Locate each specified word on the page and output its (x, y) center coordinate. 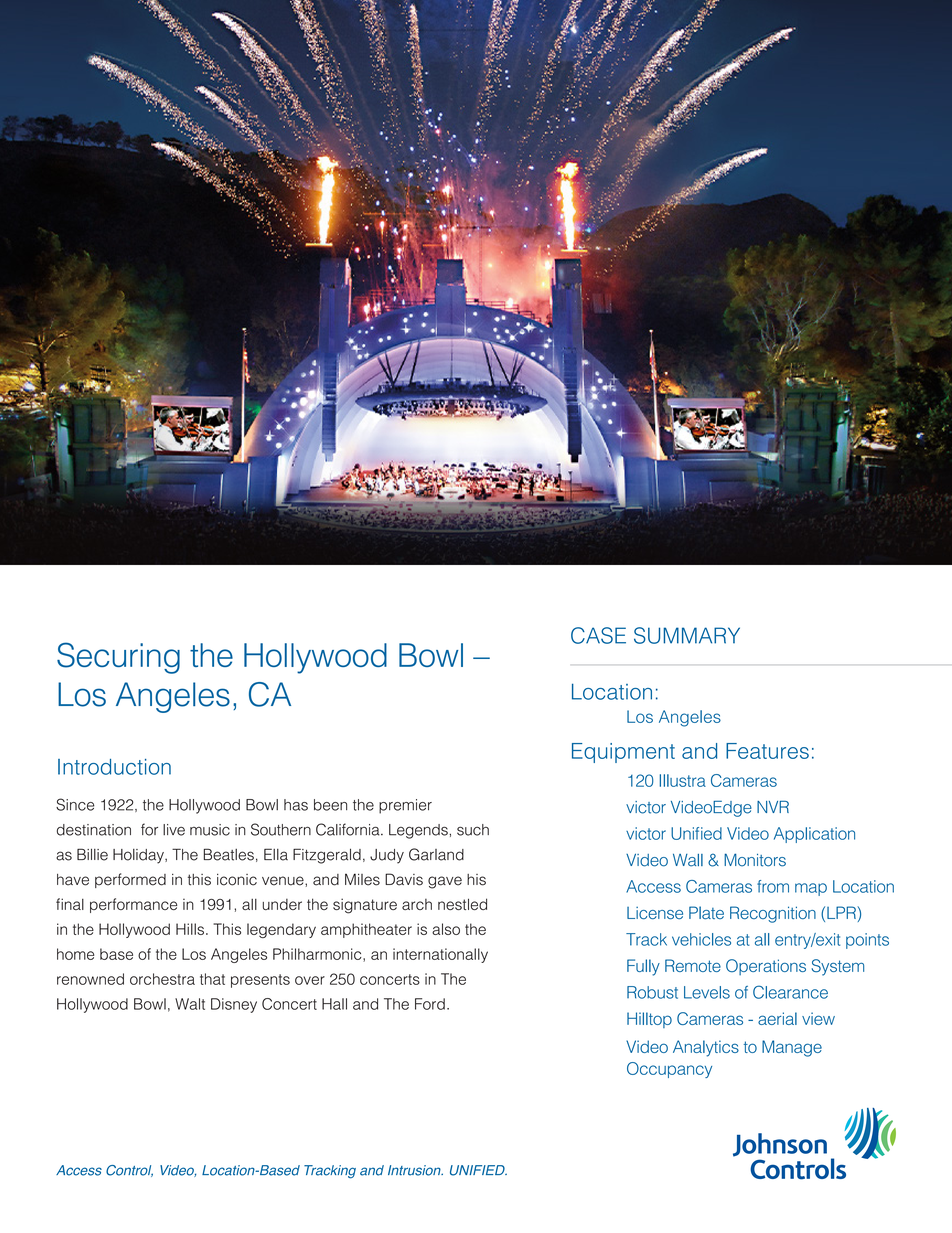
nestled (462, 904)
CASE (598, 635)
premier (405, 806)
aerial (777, 1018)
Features (767, 751)
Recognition (773, 914)
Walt (190, 1004)
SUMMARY (687, 635)
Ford (430, 1004)
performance (133, 905)
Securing (118, 658)
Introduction (114, 767)
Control (129, 1171)
